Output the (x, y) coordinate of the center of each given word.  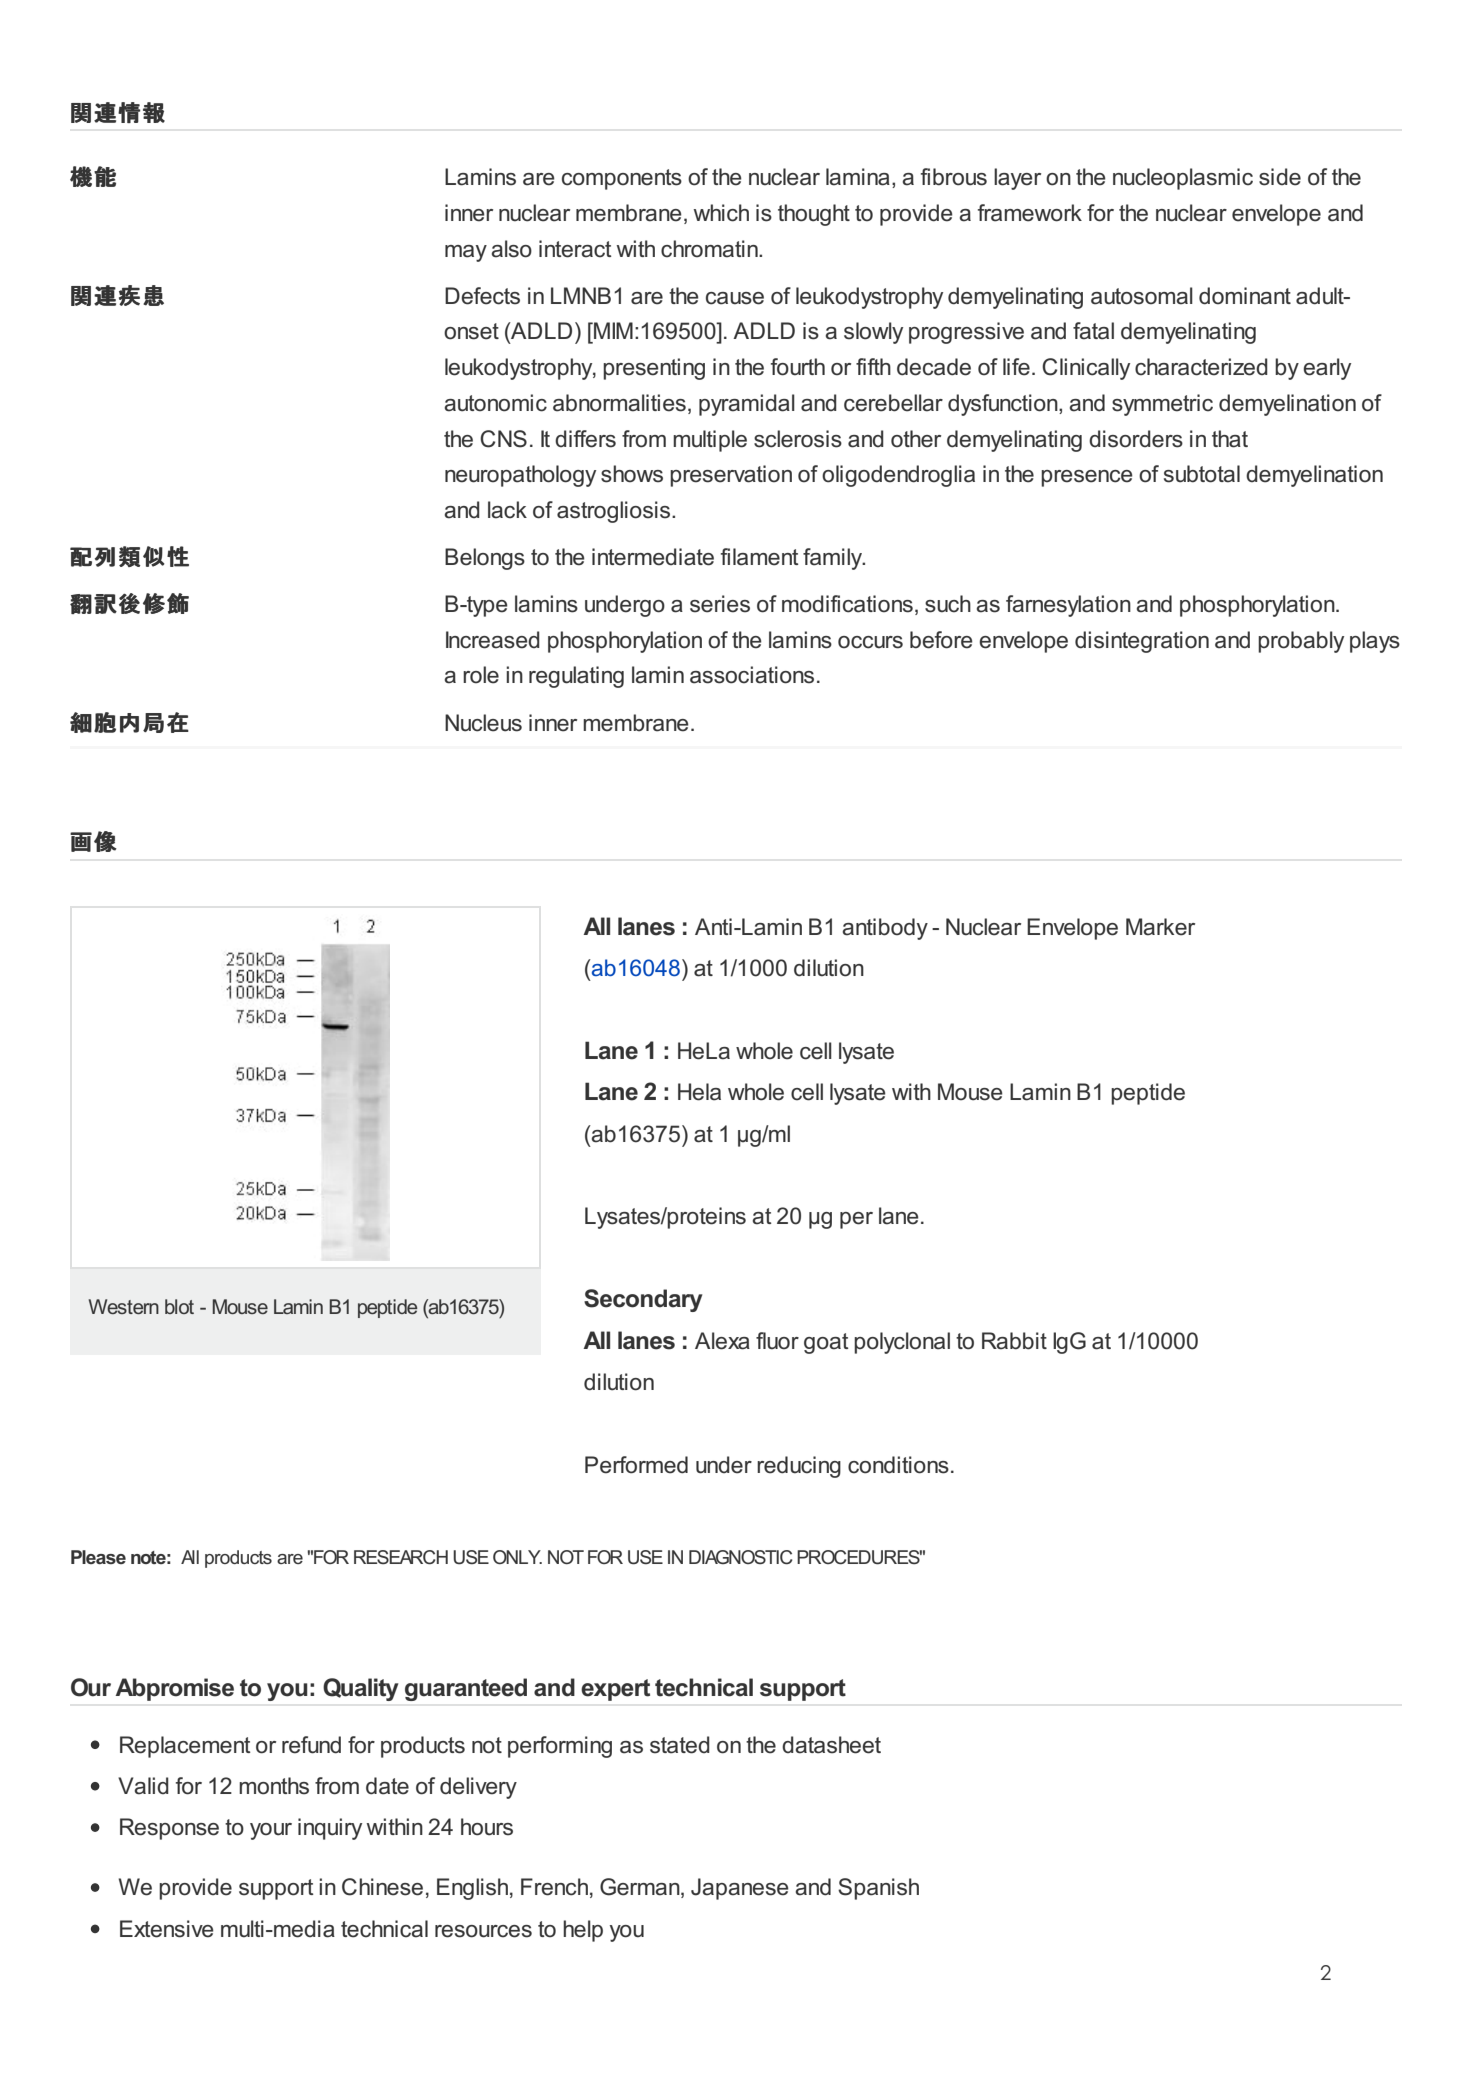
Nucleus (483, 723)
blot (179, 1306)
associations (752, 675)
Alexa (722, 1341)
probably (1301, 642)
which (721, 213)
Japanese (740, 1889)
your (271, 1831)
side (1280, 177)
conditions (898, 1465)
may (466, 253)
